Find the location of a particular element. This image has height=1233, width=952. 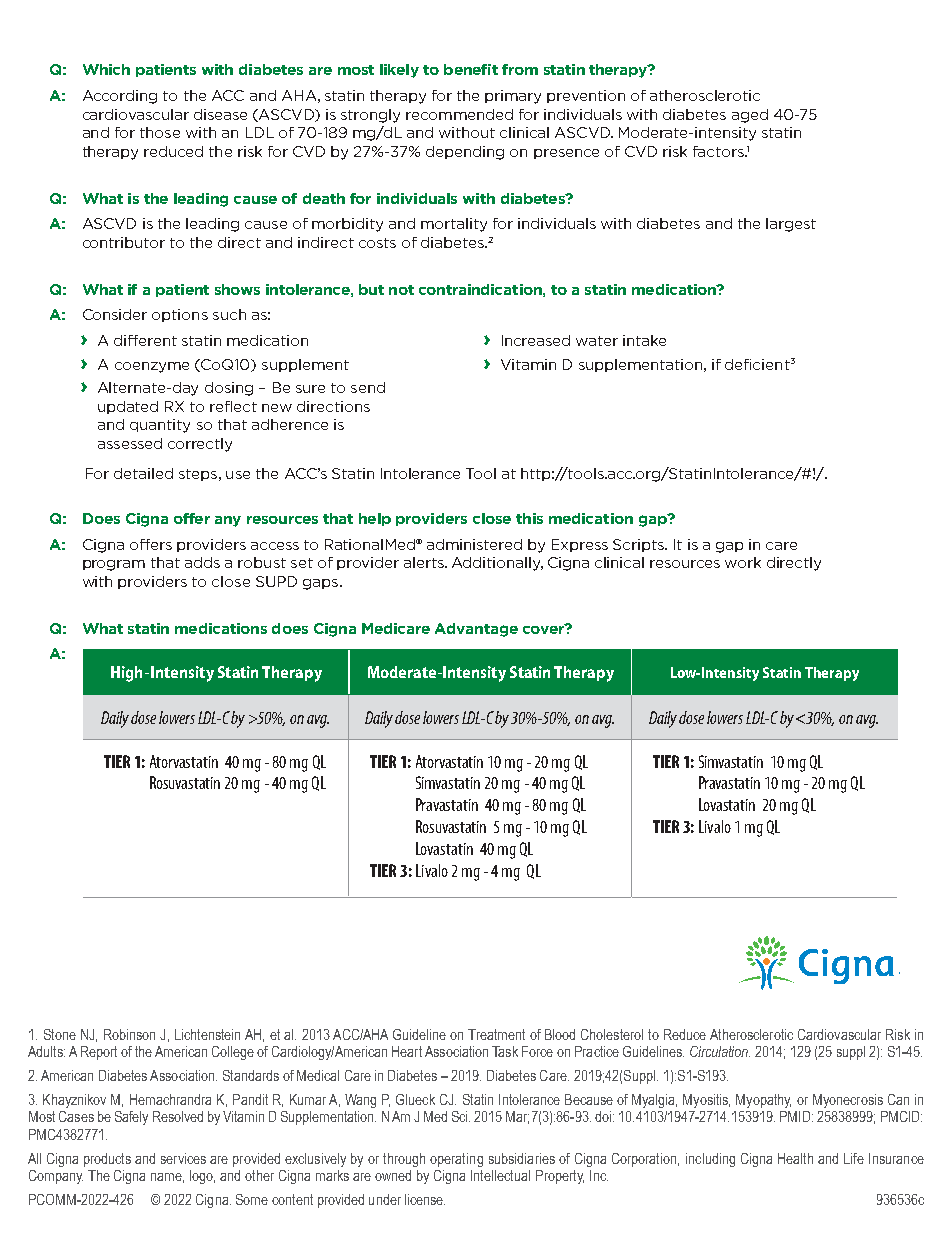

Scripts is located at coordinates (639, 545).
